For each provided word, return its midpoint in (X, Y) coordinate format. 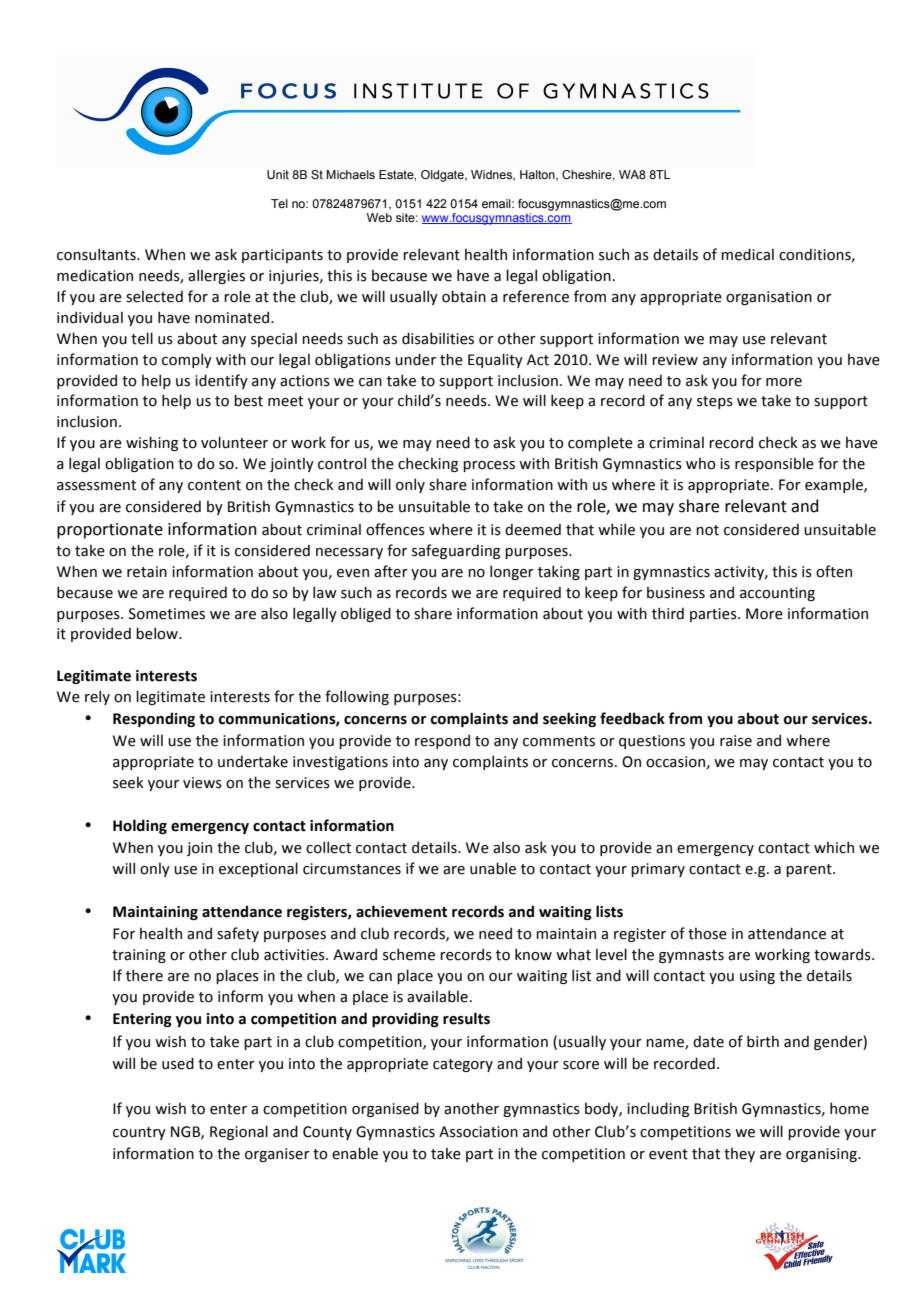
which (834, 847)
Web (379, 217)
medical (747, 254)
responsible (774, 464)
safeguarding (456, 551)
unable (493, 868)
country (139, 1133)
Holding (140, 826)
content (214, 485)
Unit (278, 174)
